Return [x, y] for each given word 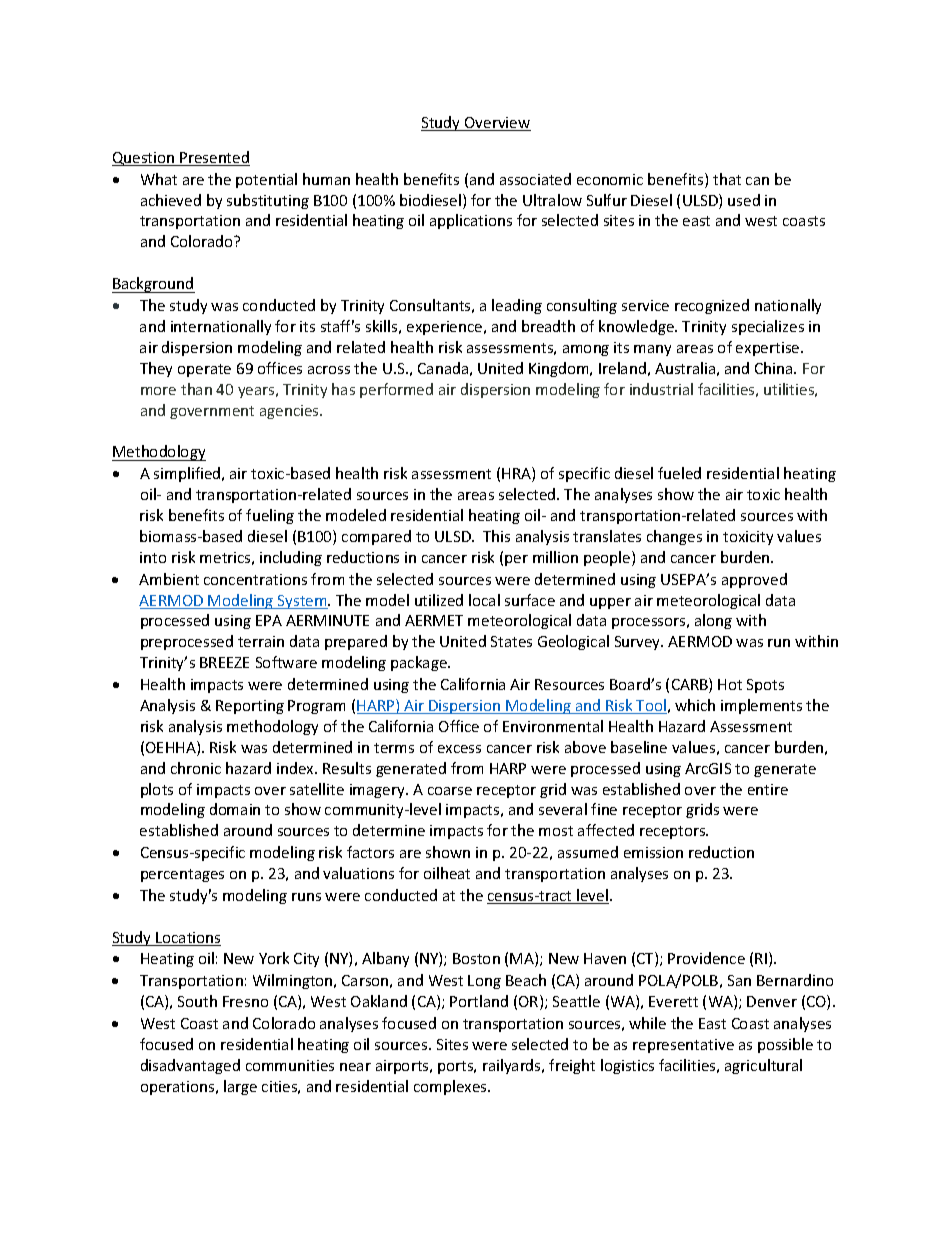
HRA [517, 474]
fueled [679, 473]
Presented [214, 158]
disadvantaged [190, 1066]
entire [768, 789]
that [727, 179]
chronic [196, 768]
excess [459, 749]
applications [471, 221]
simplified [188, 474]
